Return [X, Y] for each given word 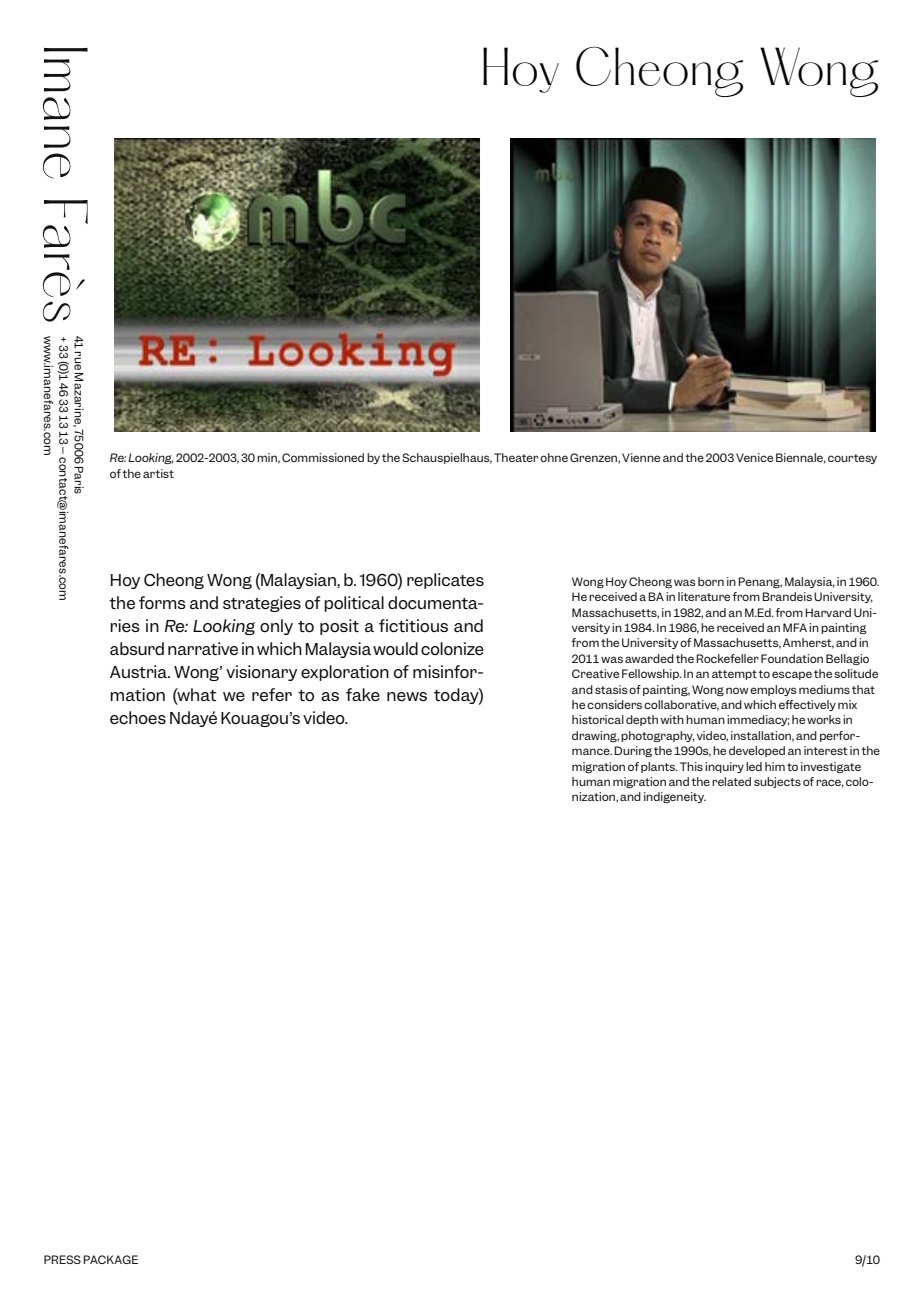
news [407, 697]
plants [659, 767]
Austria [139, 671]
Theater [516, 457]
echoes [138, 717]
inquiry [724, 767]
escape [792, 675]
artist [158, 473]
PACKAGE [110, 1259]
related [731, 781]
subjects [777, 782]
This [691, 766]
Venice [754, 457]
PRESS [62, 1259]
